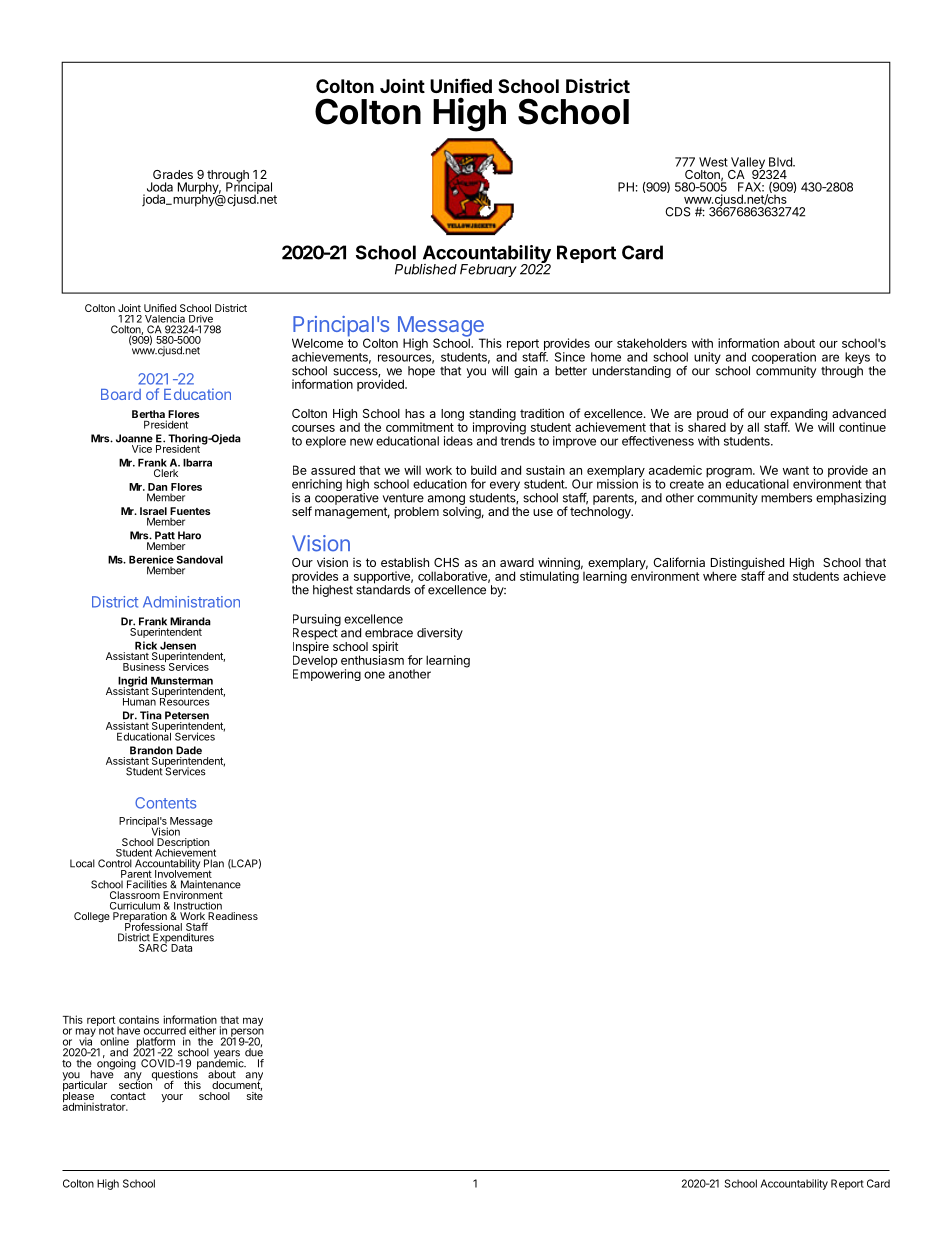 The image size is (952, 1233). Describe the element at coordinates (796, 470) in the document. I see `want` at that location.
